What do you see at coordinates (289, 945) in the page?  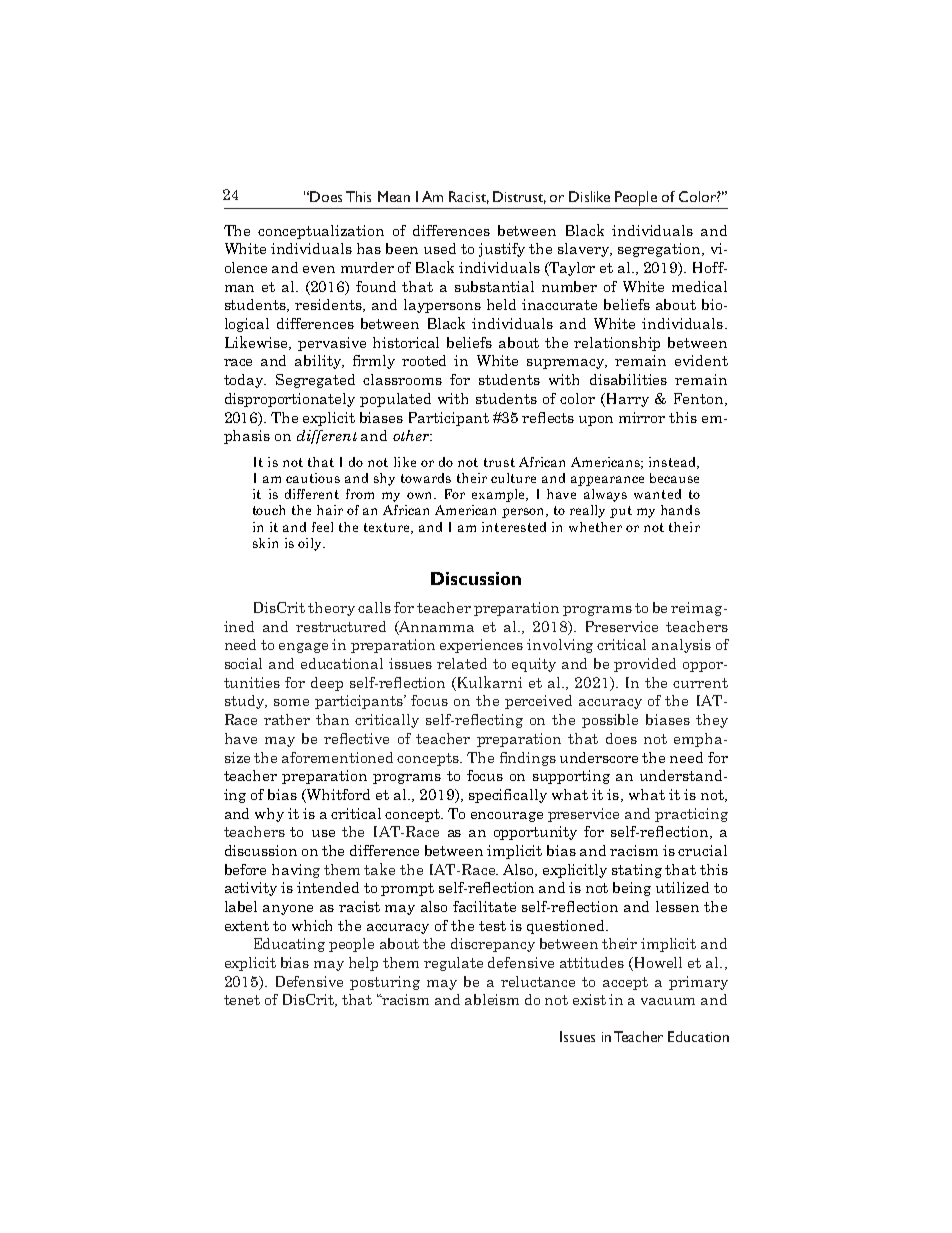 I see `Educating` at bounding box center [289, 945].
